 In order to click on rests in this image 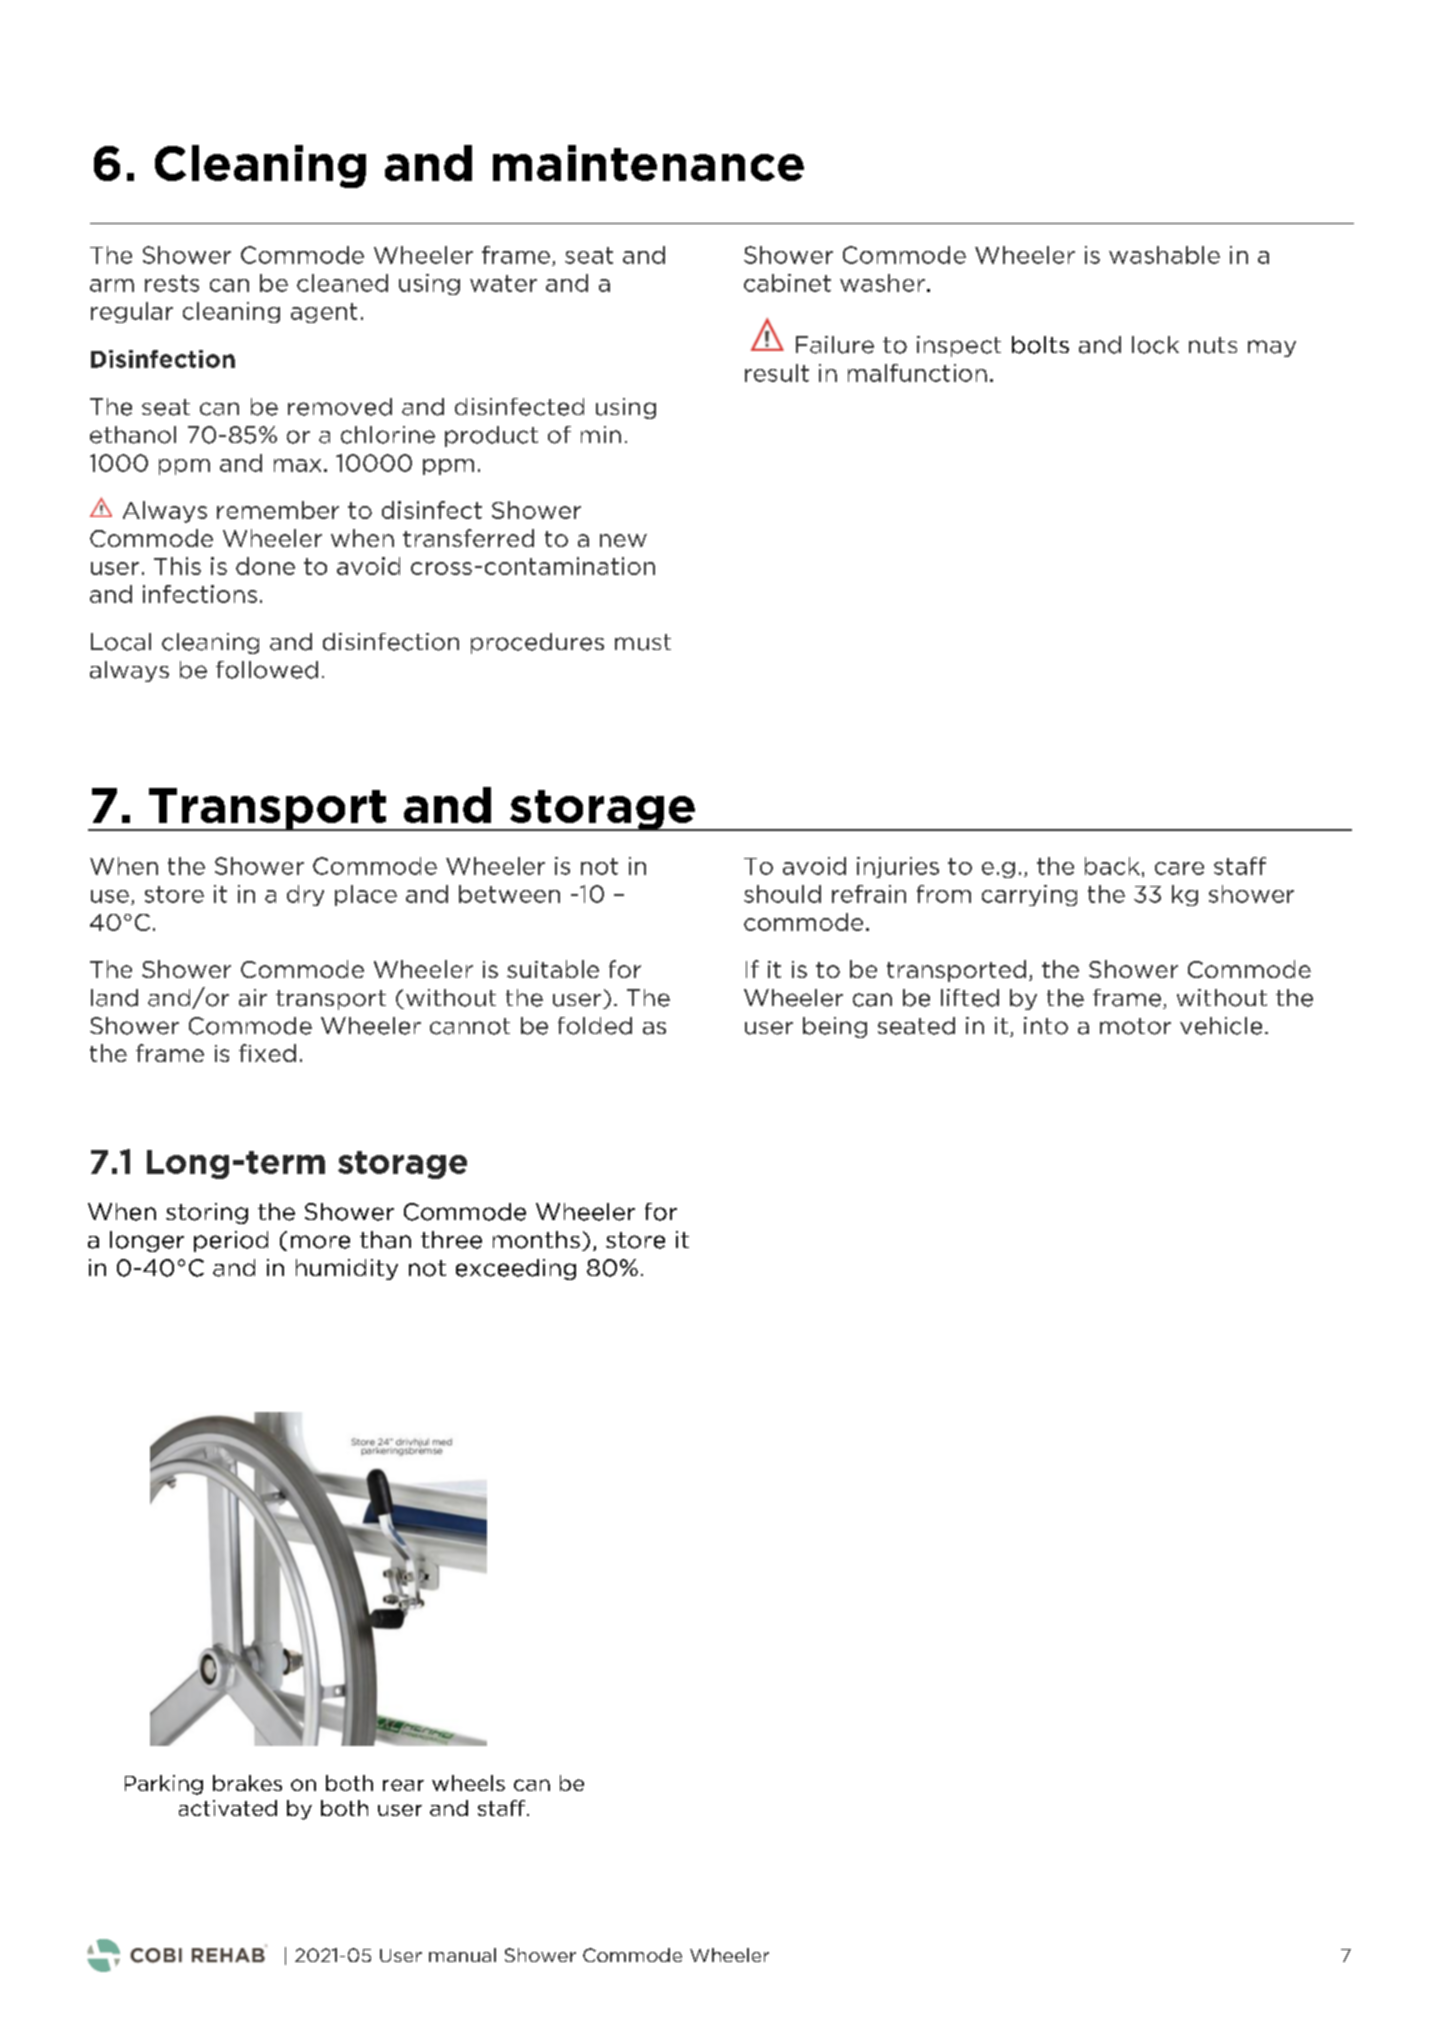, I will do `click(172, 283)`.
